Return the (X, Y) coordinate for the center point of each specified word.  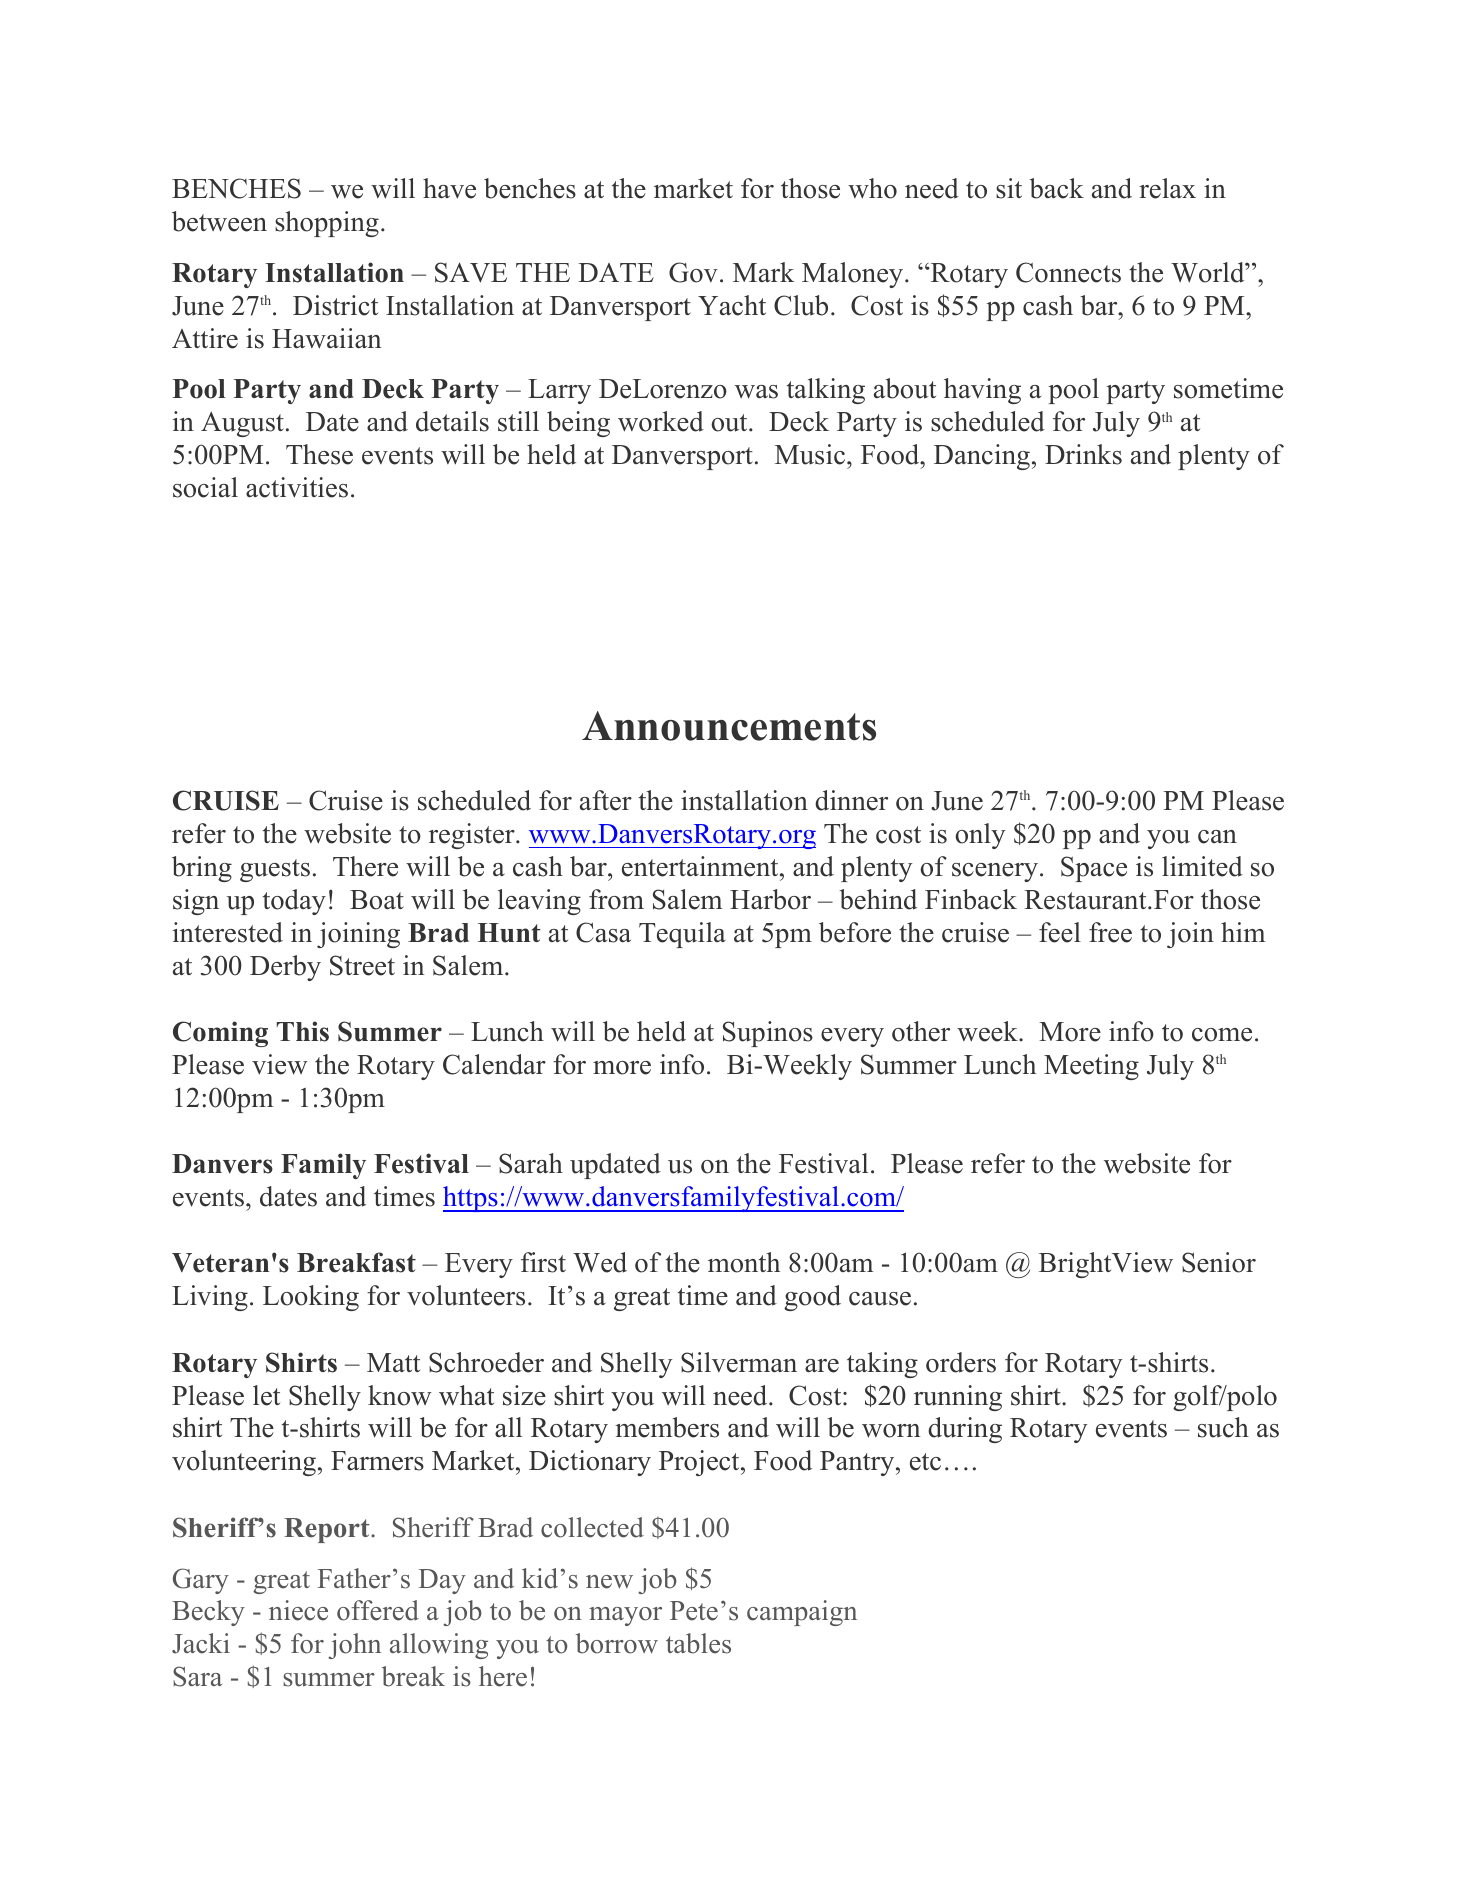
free (1110, 932)
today (294, 902)
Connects (1068, 272)
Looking (311, 1298)
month (744, 1262)
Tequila (682, 935)
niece (298, 1610)
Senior (1219, 1262)
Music (810, 454)
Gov (693, 272)
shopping (327, 224)
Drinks (1083, 454)
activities (297, 487)
